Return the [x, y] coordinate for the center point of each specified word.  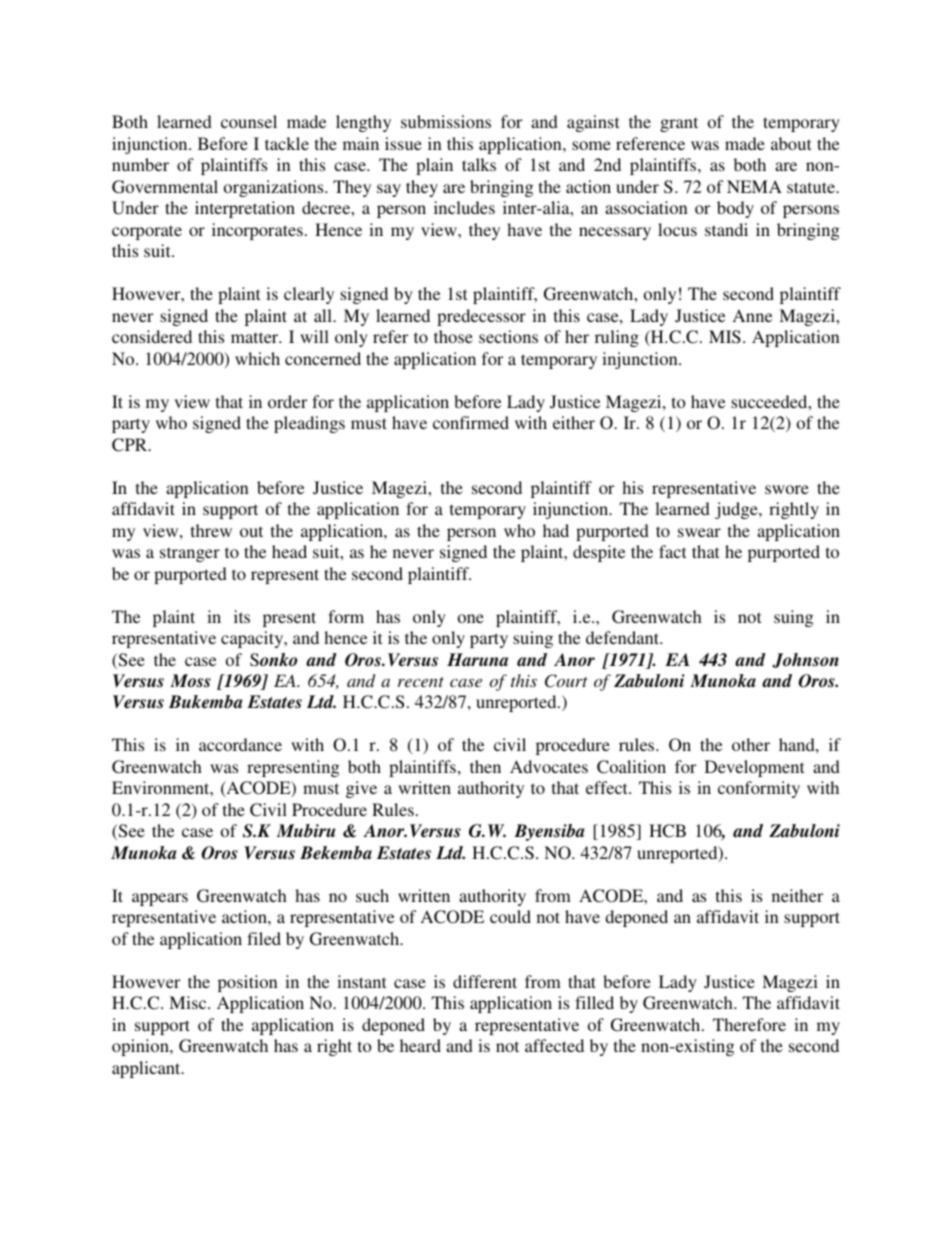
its [242, 616]
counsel [249, 121]
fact [672, 551]
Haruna [477, 660]
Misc [189, 1002]
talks [479, 164]
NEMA [754, 186]
